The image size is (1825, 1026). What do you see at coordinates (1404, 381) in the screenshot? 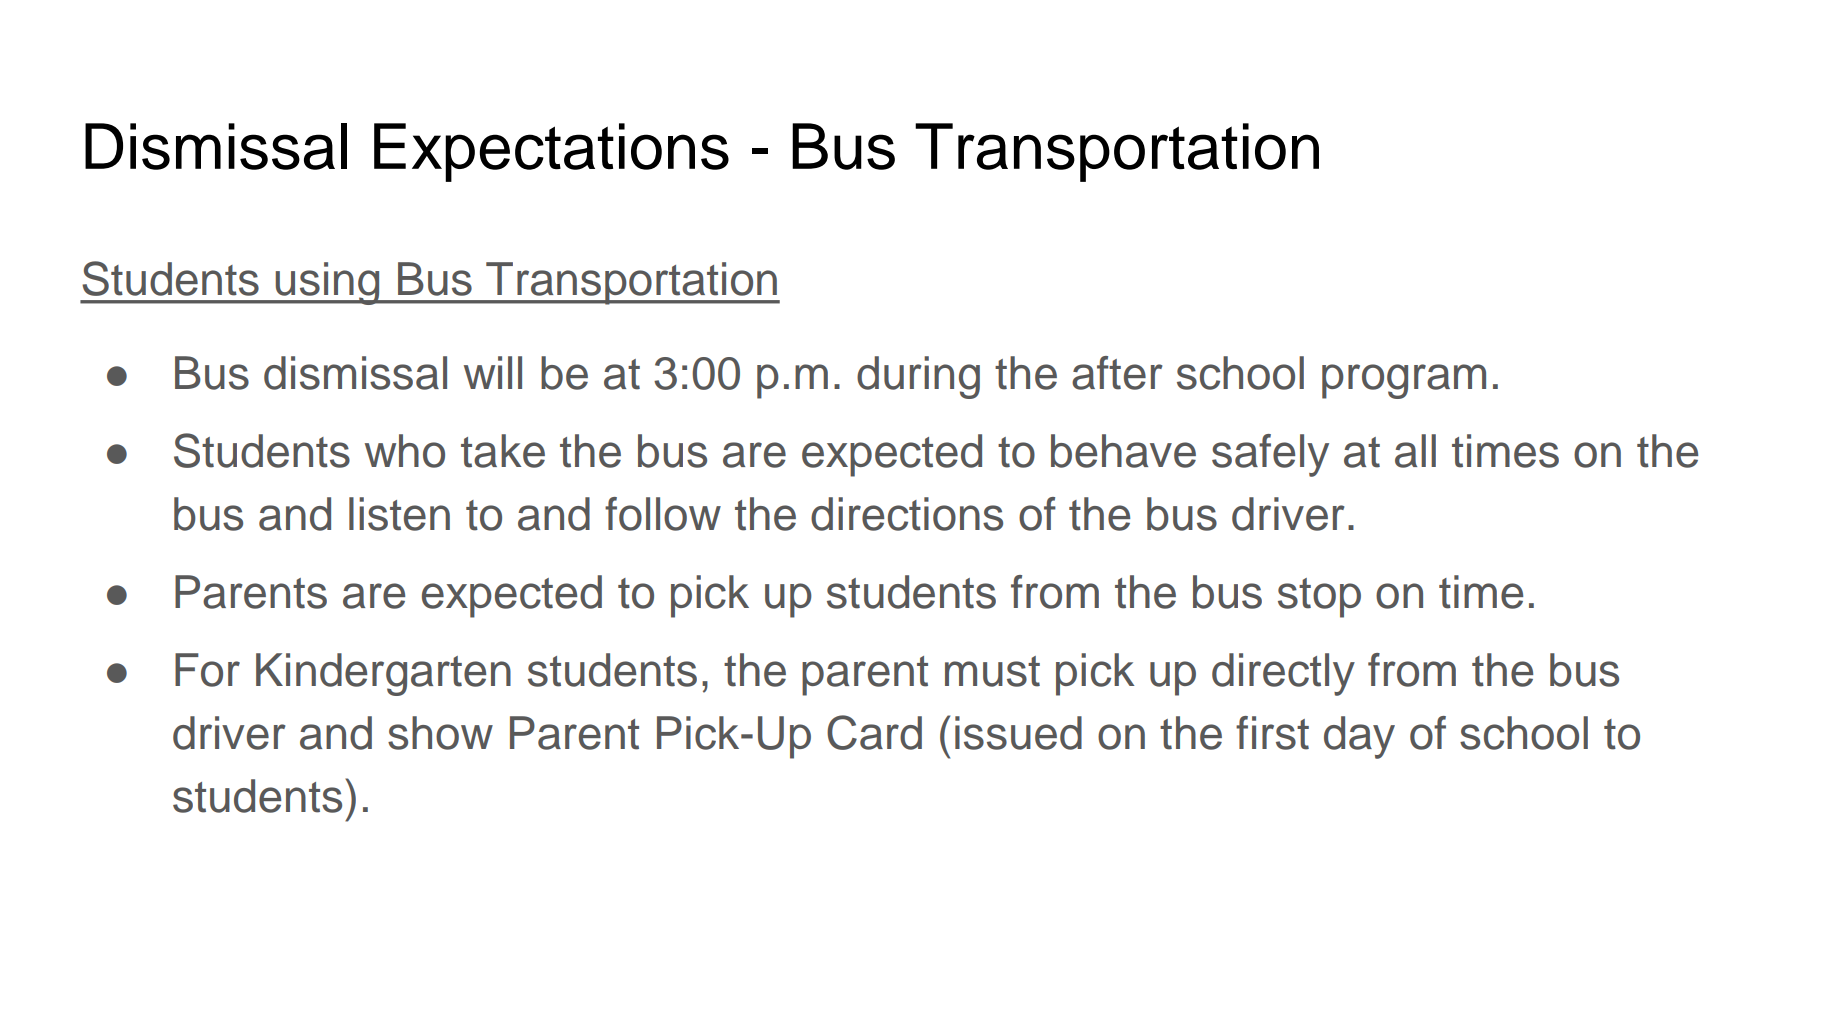
I see `program` at bounding box center [1404, 381].
